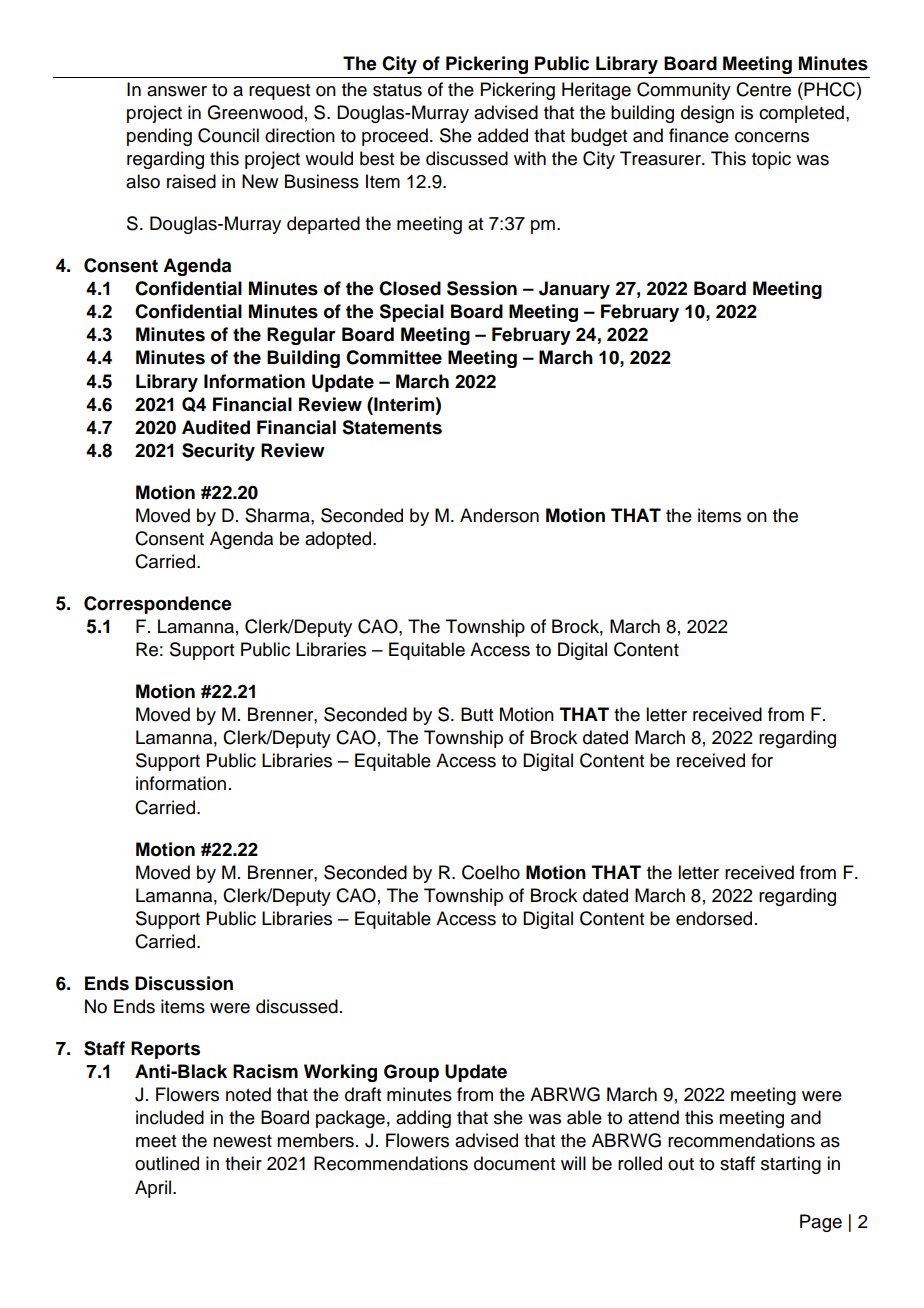 Image resolution: width=924 pixels, height=1308 pixels. I want to click on Correspondence, so click(158, 605).
